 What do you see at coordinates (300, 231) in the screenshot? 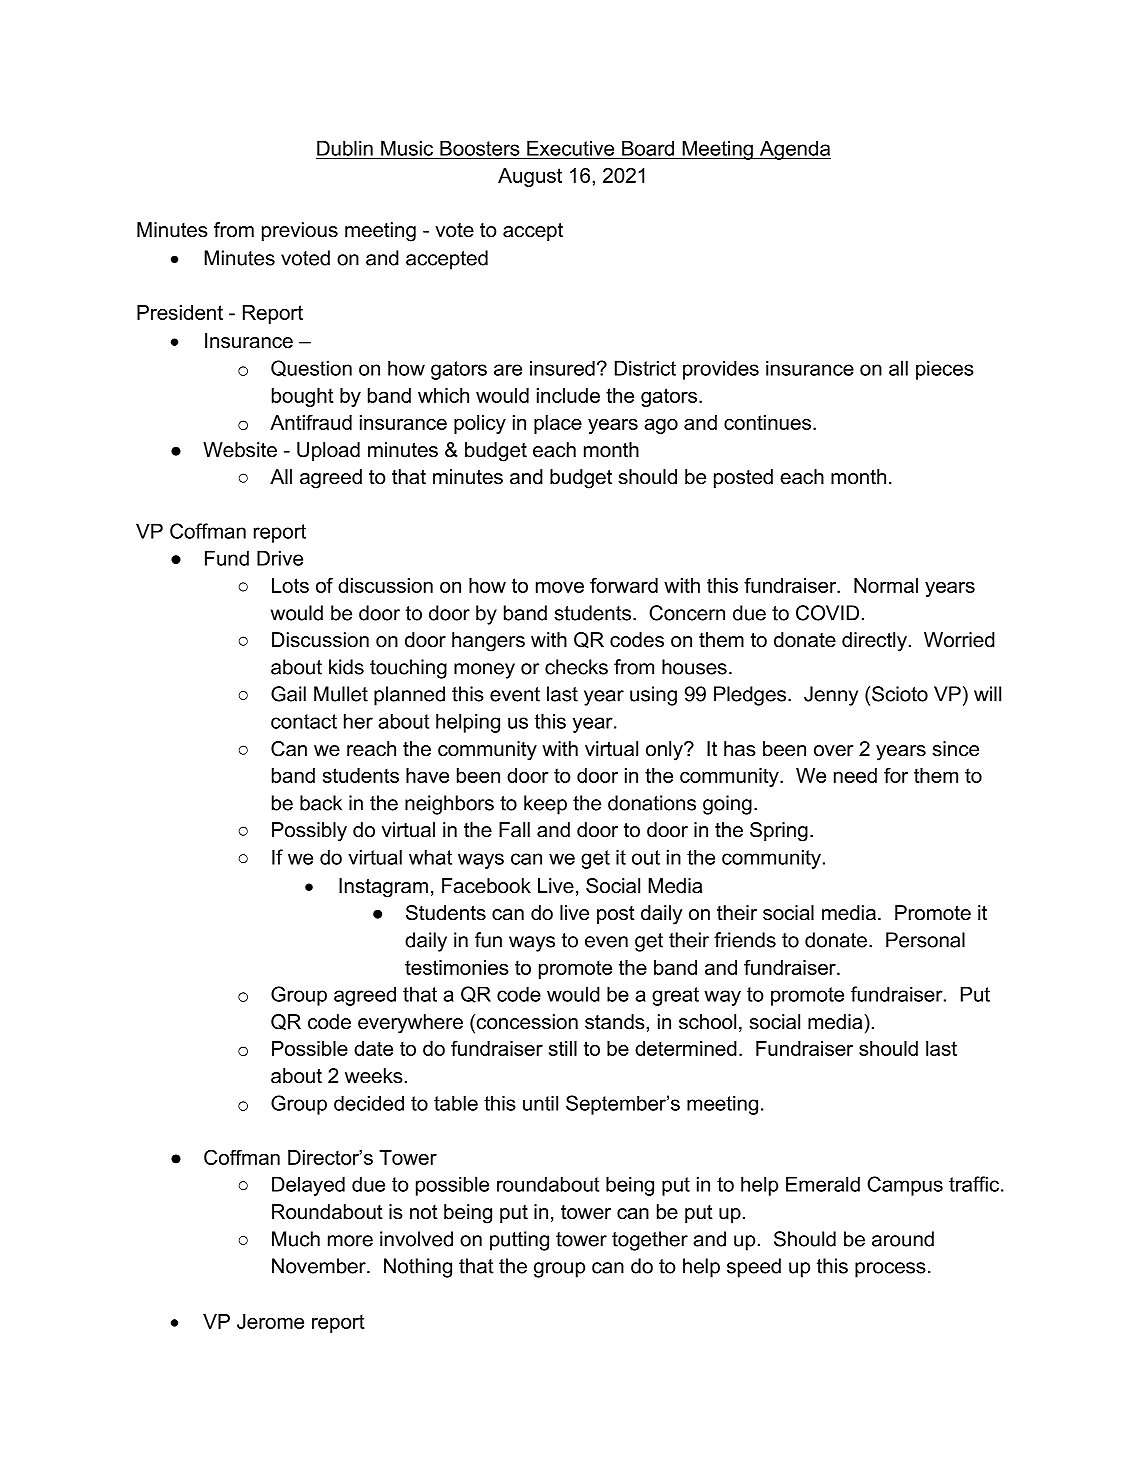
I see `previous` at bounding box center [300, 231].
